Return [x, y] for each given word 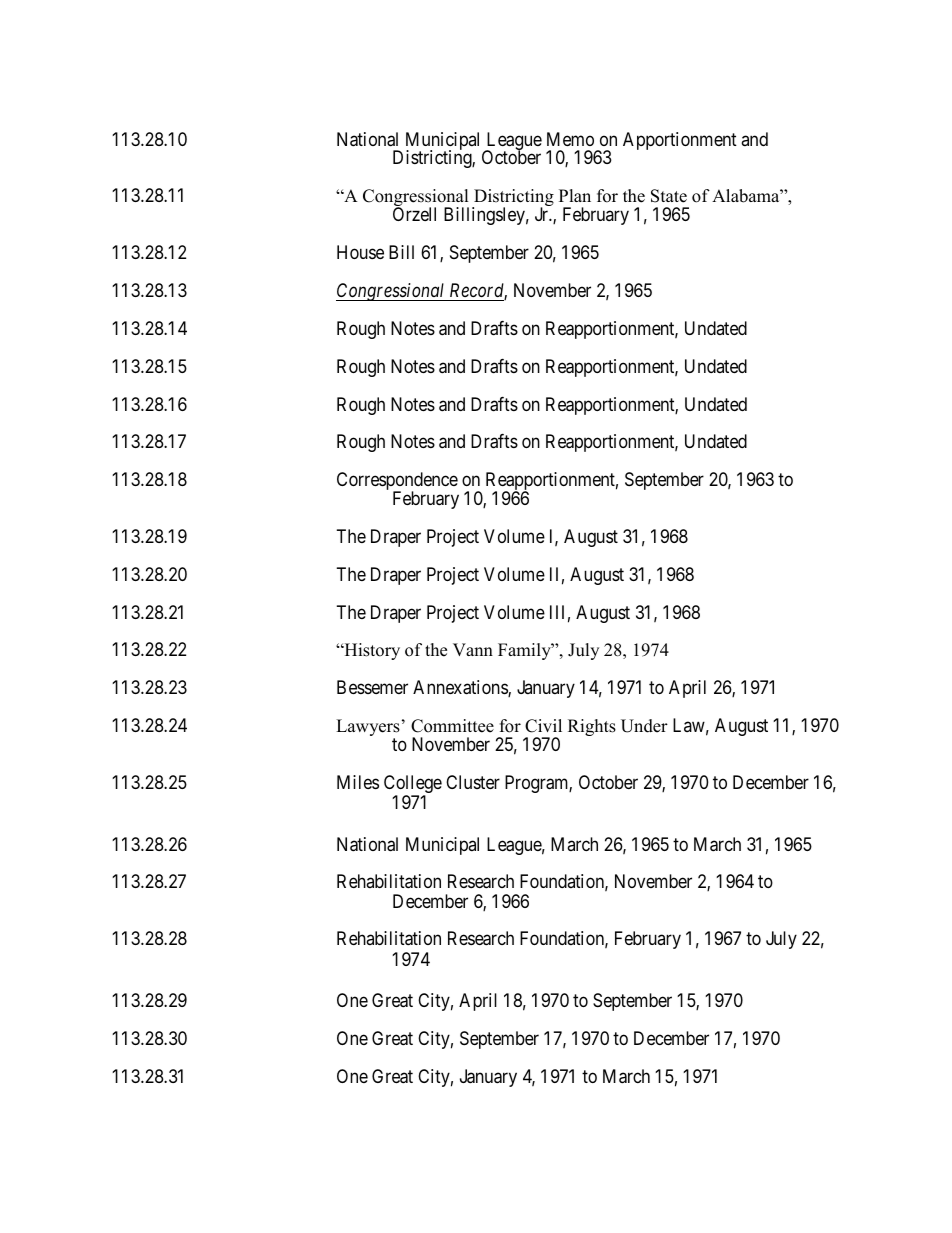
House [360, 252]
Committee [452, 726]
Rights [592, 727]
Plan [575, 195]
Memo [570, 139]
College [413, 785]
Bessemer [372, 687]
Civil [543, 726]
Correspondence [397, 482]
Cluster [473, 782]
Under [644, 726]
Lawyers [368, 729]
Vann [473, 649]
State [669, 196]
